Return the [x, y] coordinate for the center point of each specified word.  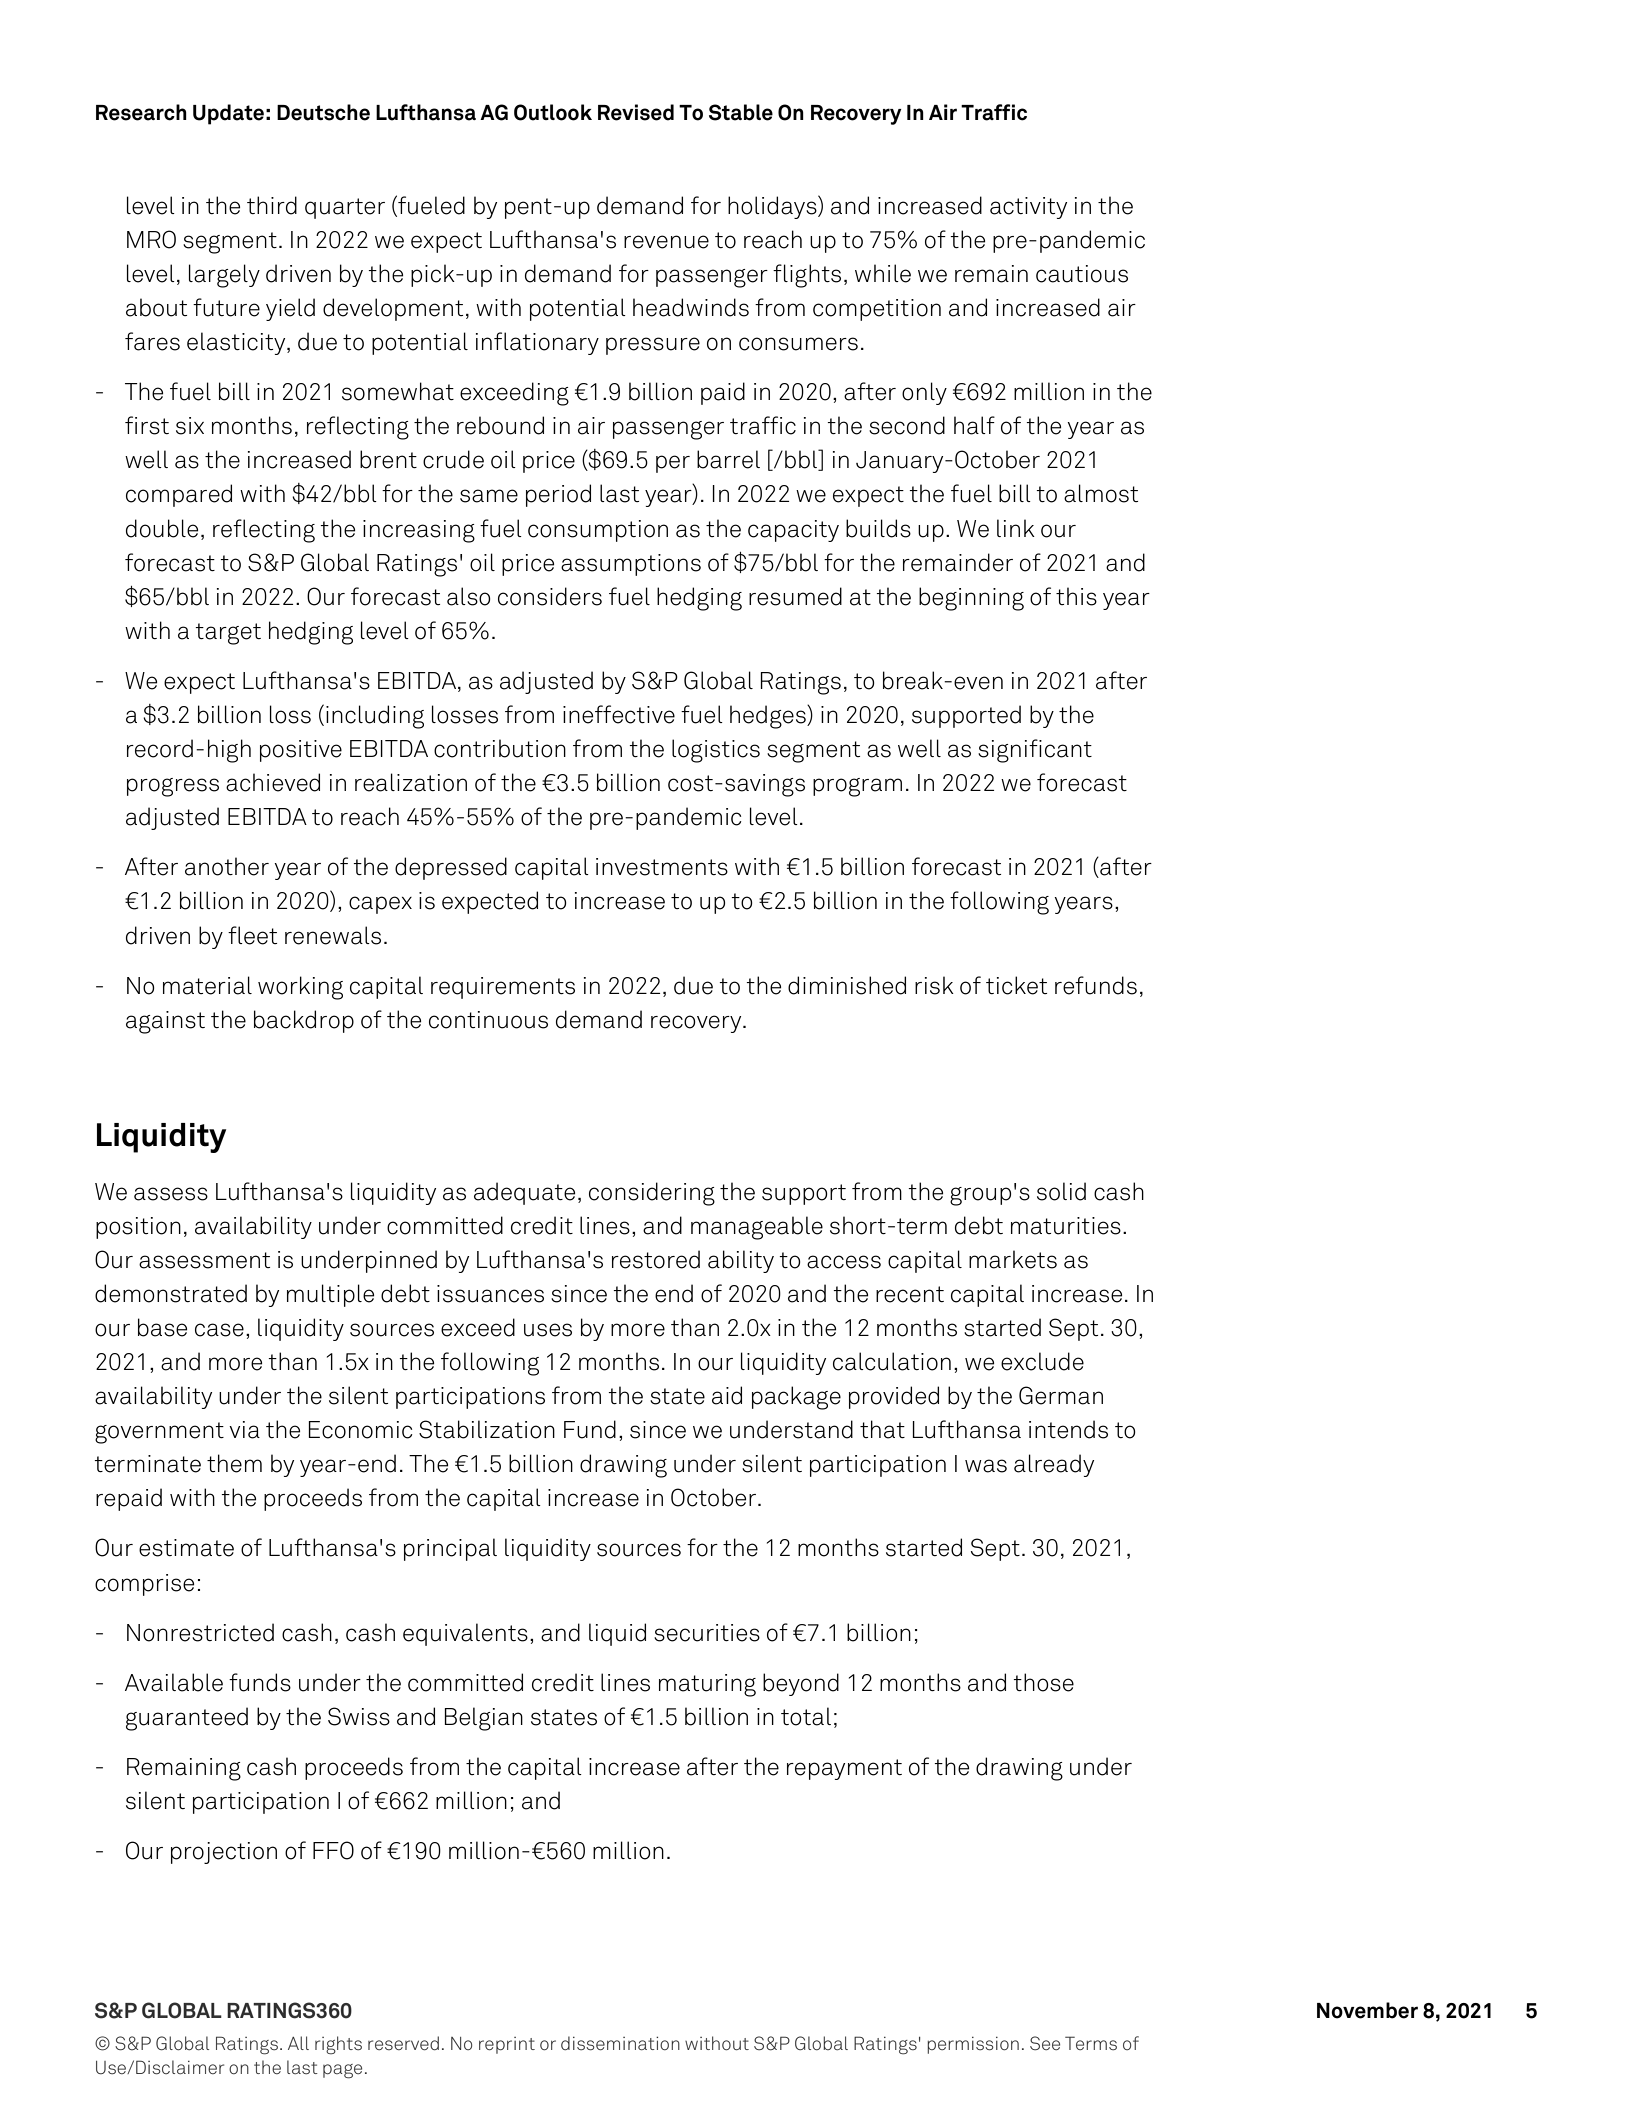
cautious [1082, 274]
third [272, 205]
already [1054, 1465]
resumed [795, 596]
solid [1061, 1191]
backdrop [304, 1021]
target [228, 634]
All [298, 2043]
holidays [773, 207]
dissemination [620, 2043]
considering [652, 1194]
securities [707, 1633]
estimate [186, 1548]
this [1076, 596]
